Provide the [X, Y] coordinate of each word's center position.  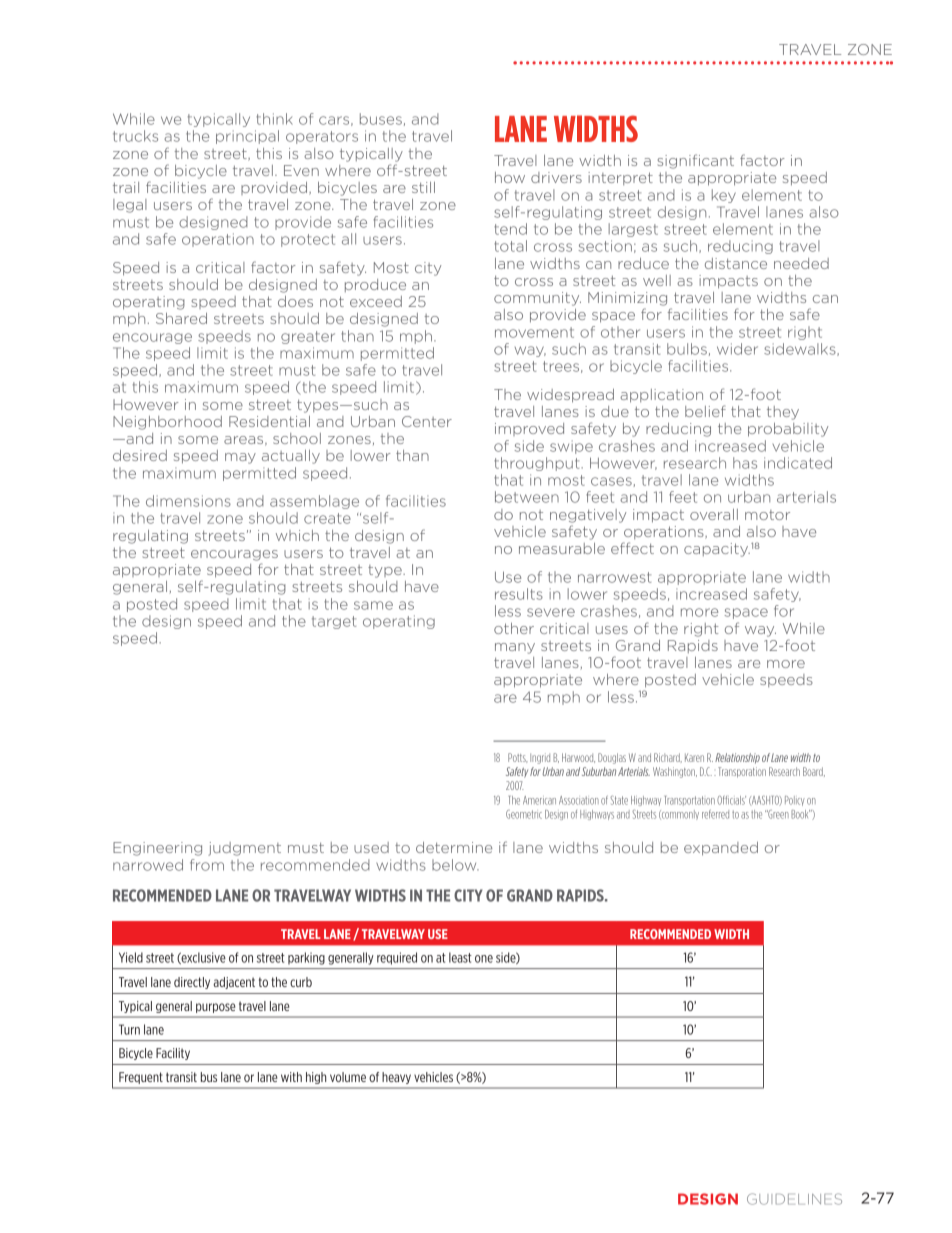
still [423, 187]
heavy [396, 1078]
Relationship [737, 758]
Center [427, 421]
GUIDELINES [794, 1199]
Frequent [141, 1078]
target [334, 622]
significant [696, 161]
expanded [721, 849]
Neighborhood [167, 423]
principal [247, 137]
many [515, 648]
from [207, 865]
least [460, 957]
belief [705, 411]
